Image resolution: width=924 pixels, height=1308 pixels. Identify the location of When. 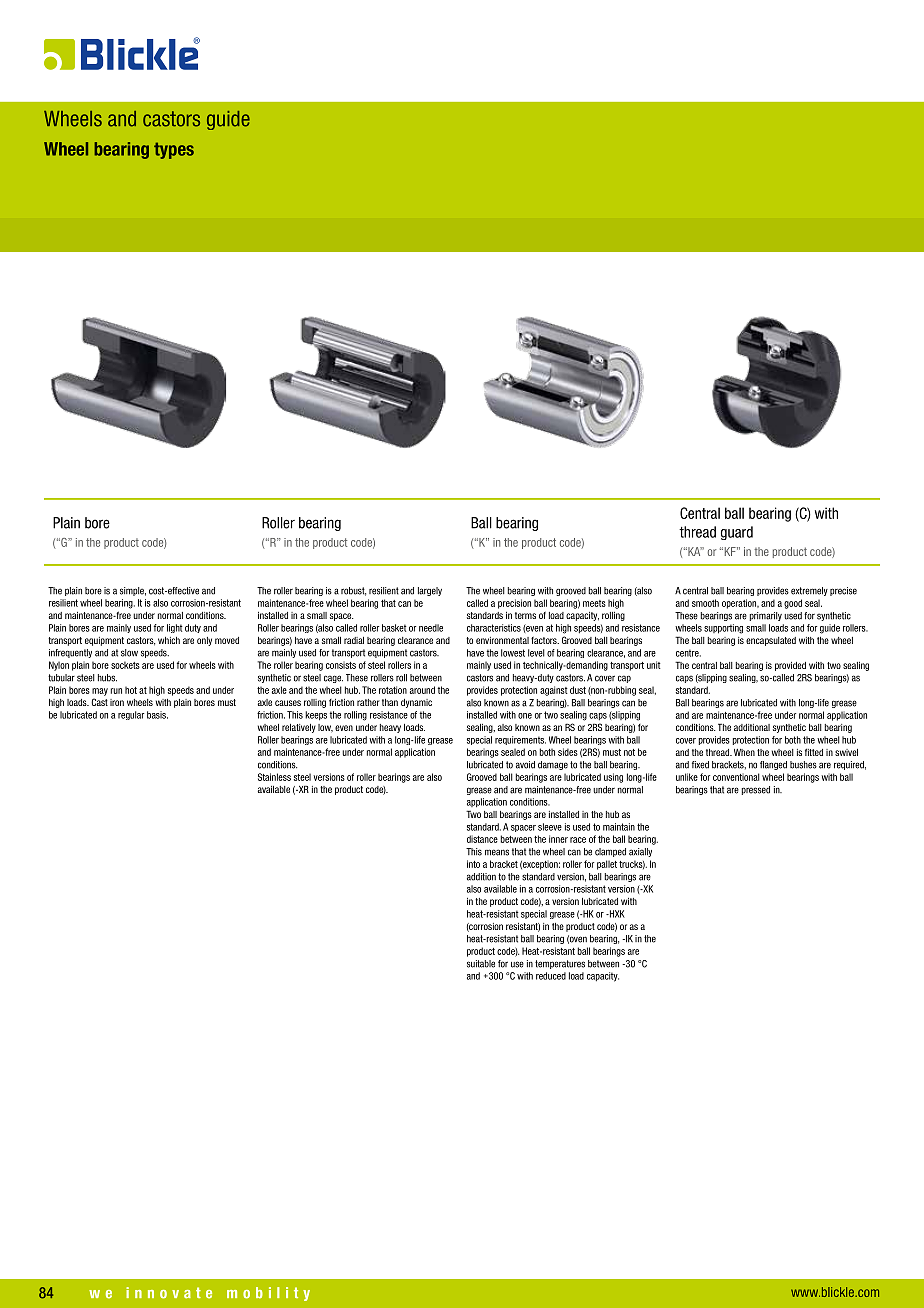
(744, 752).
